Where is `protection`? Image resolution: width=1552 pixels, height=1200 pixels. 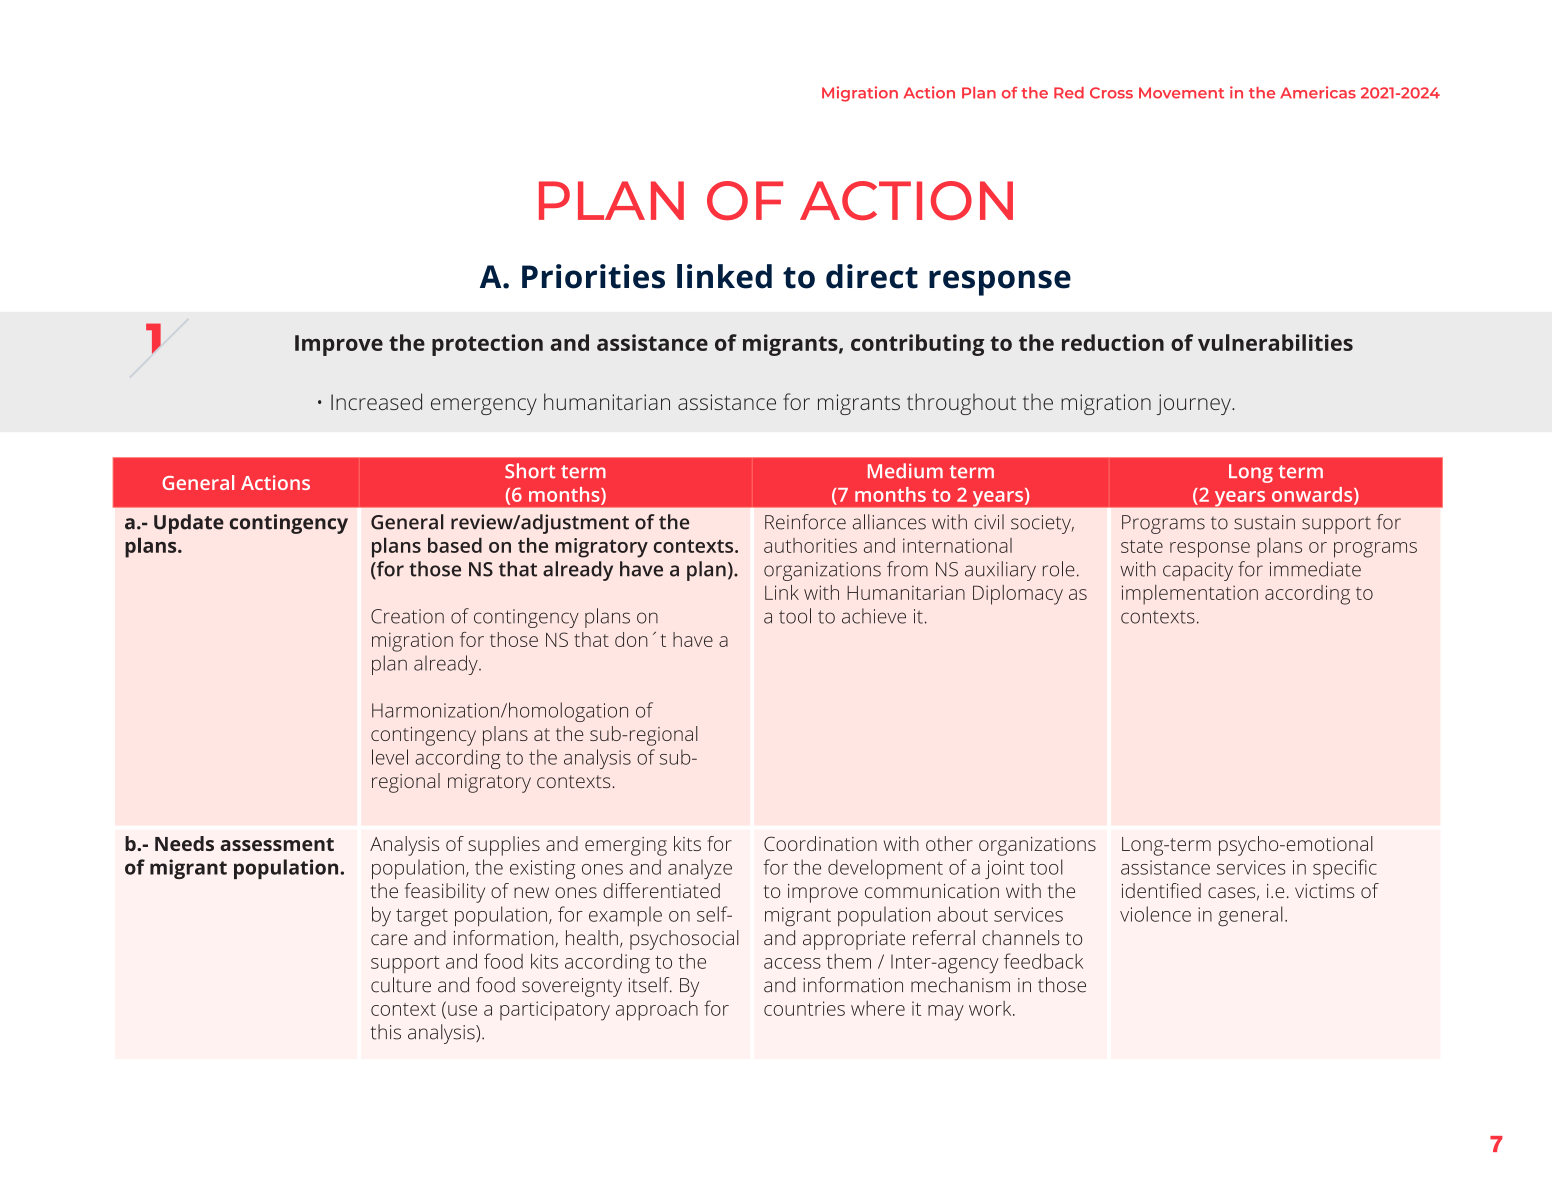 protection is located at coordinates (487, 345).
